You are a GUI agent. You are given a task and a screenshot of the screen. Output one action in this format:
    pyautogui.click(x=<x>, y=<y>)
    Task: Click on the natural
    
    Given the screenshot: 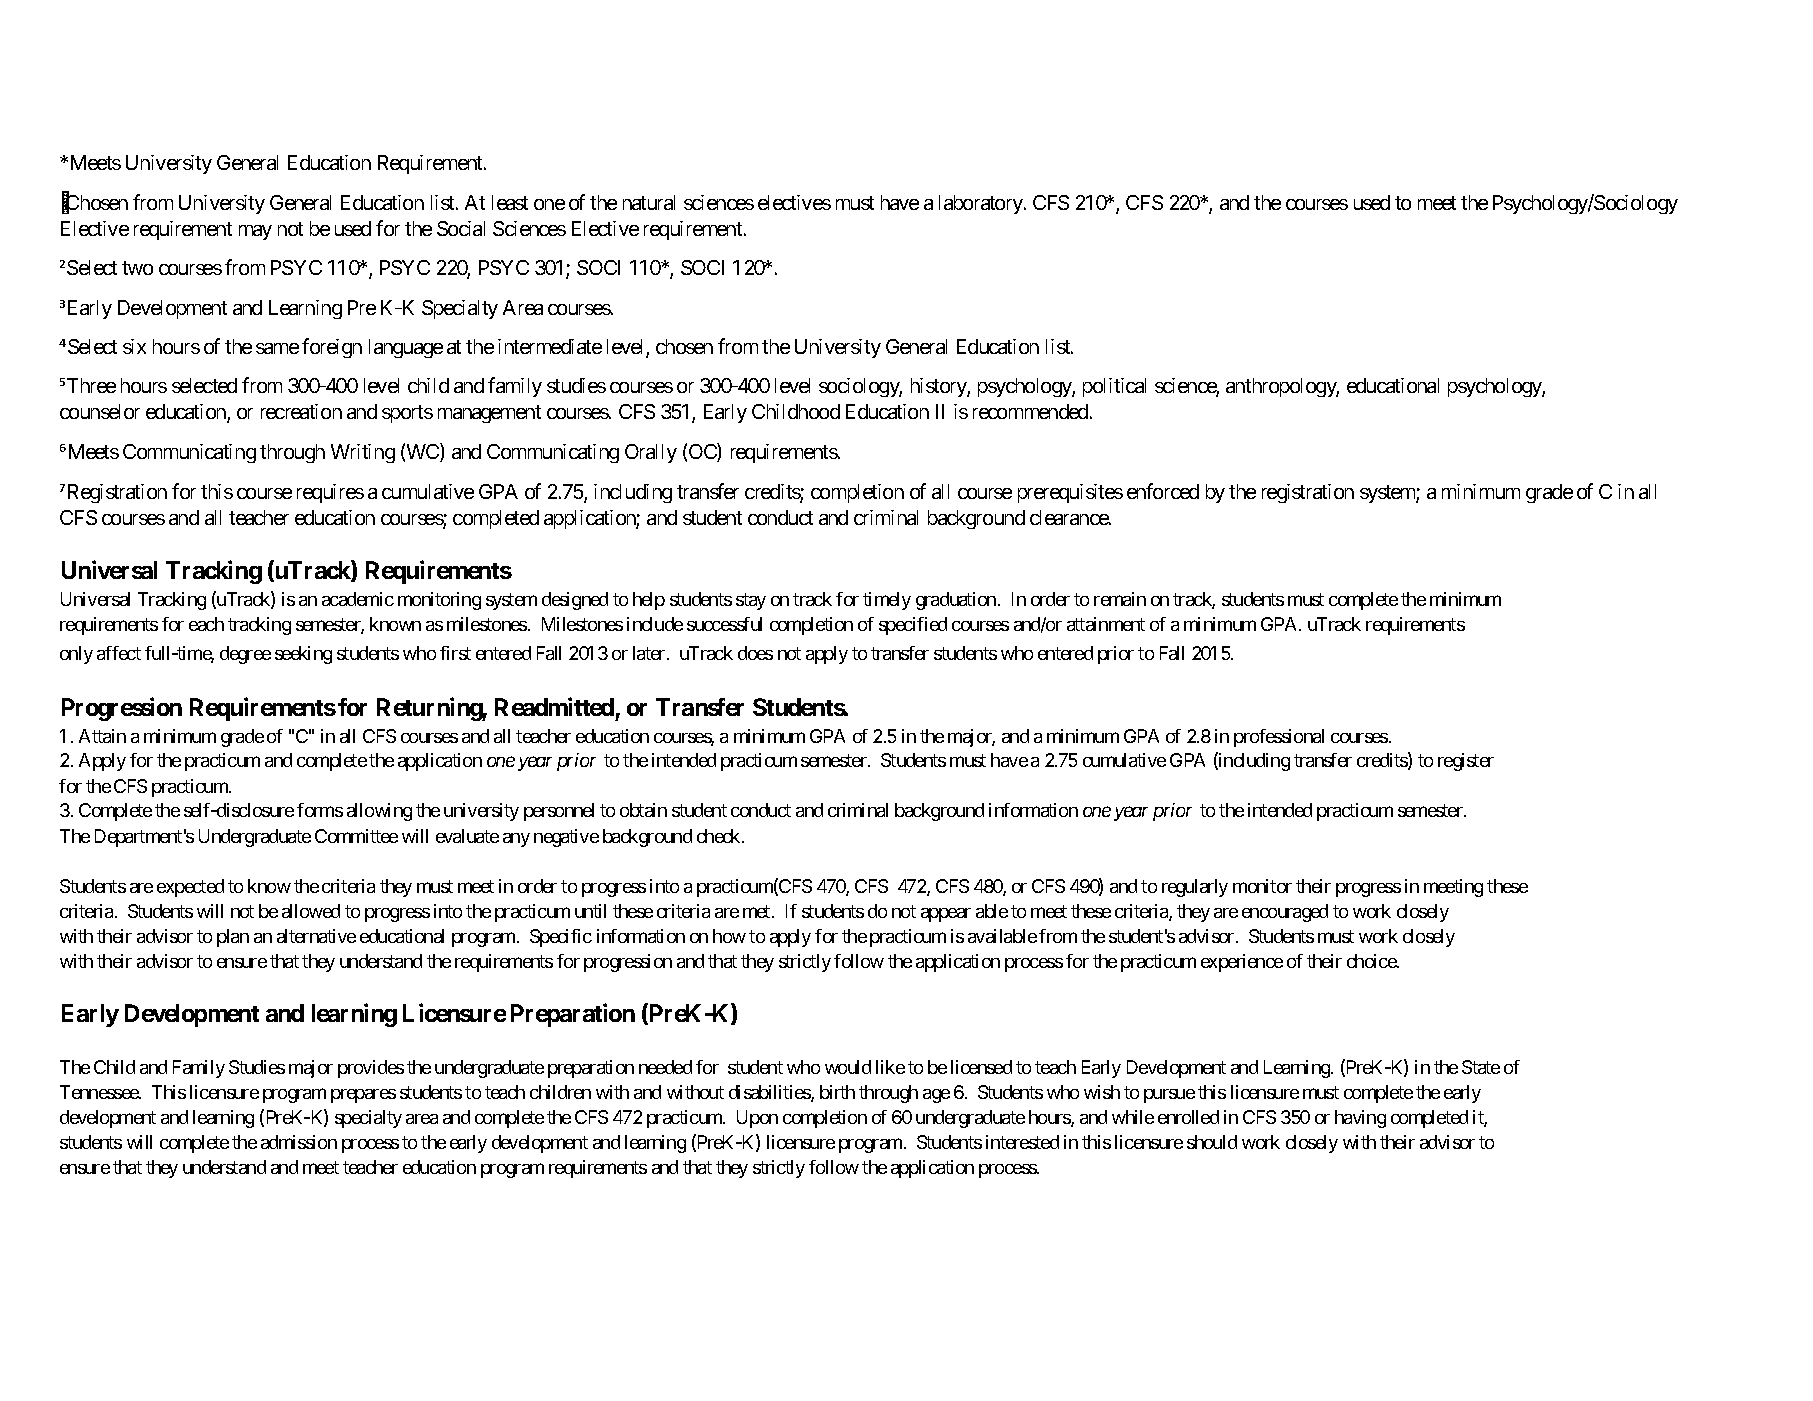 What is the action you would take?
    pyautogui.click(x=649, y=202)
